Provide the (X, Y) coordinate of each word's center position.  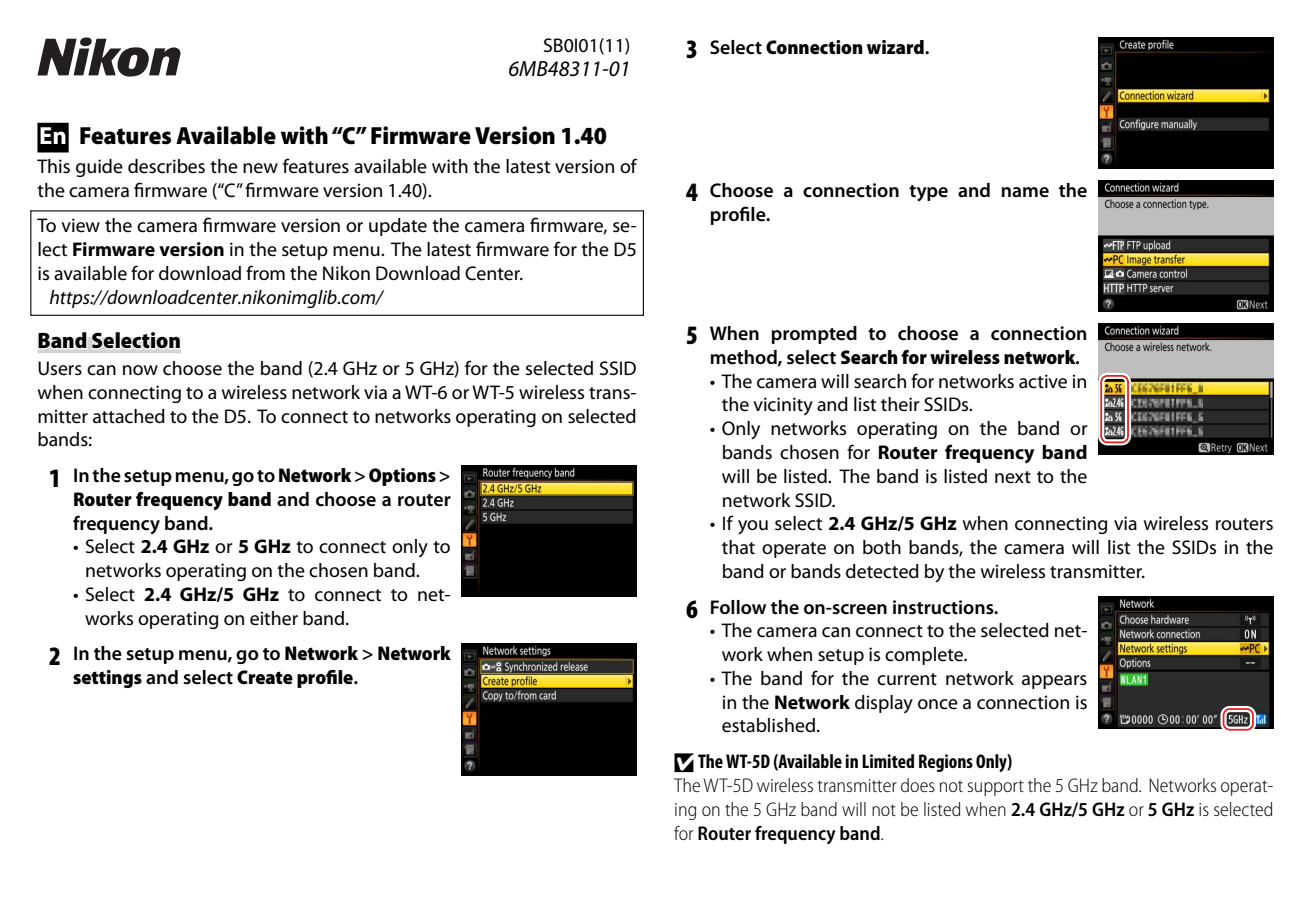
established (768, 725)
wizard (896, 47)
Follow (738, 607)
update (398, 227)
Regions (946, 763)
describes (166, 166)
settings (107, 679)
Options (402, 477)
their (900, 404)
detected (882, 571)
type (928, 193)
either (274, 618)
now (140, 370)
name (1025, 192)
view (80, 225)
